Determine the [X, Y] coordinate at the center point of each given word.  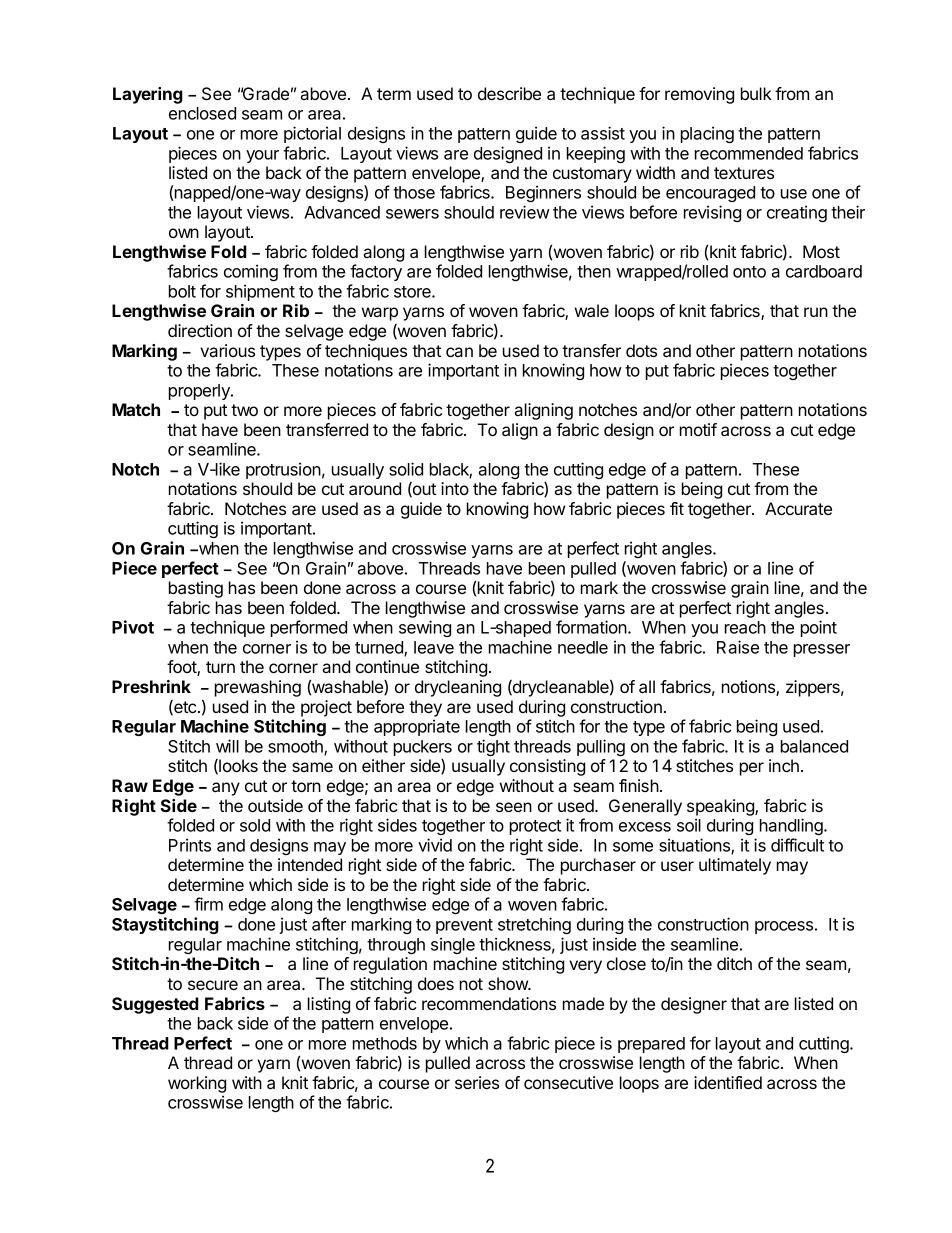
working [197, 1084]
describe [509, 93]
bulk [756, 93]
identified [728, 1082]
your [262, 156]
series [477, 1082]
